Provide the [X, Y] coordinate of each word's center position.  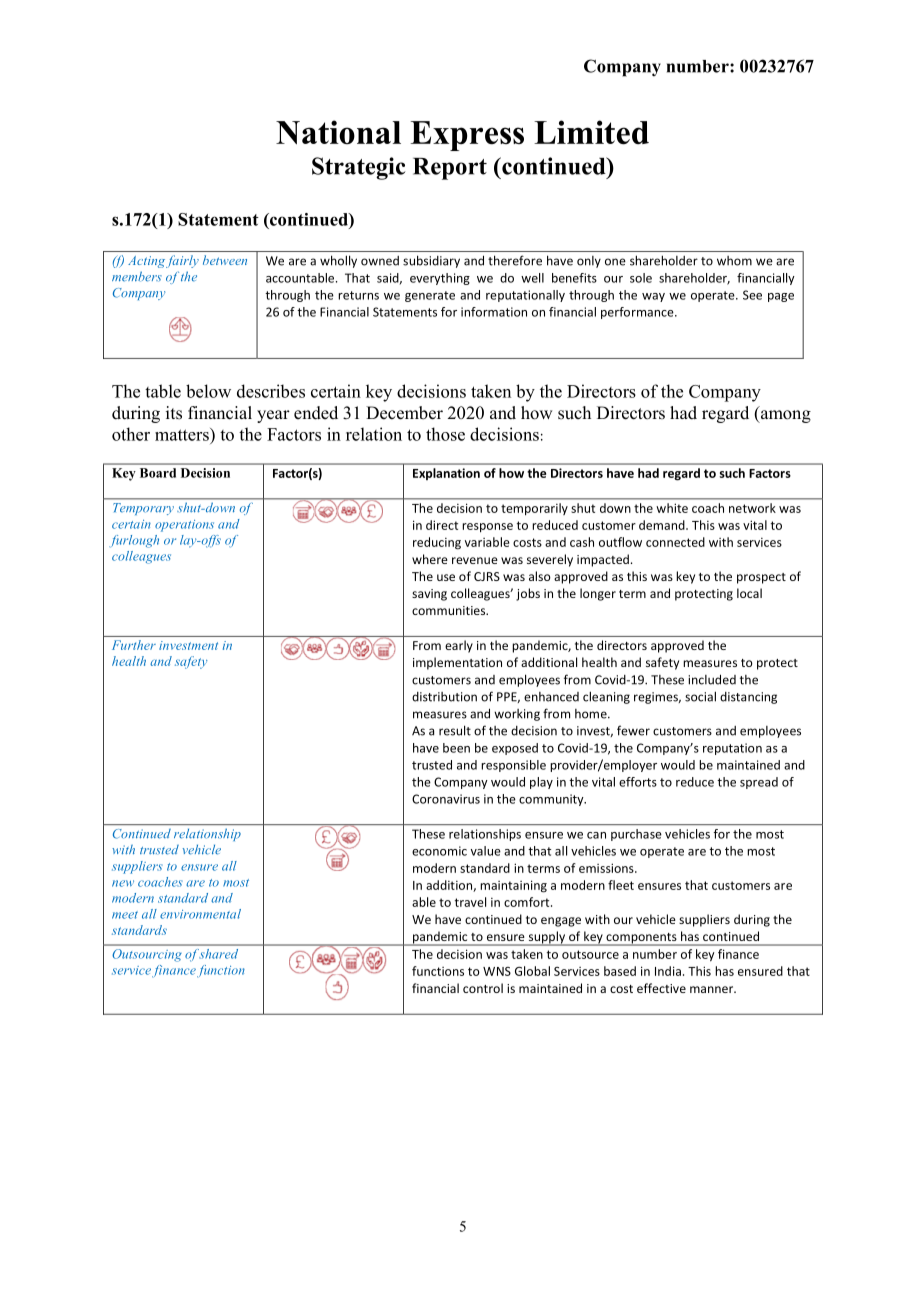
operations [184, 526]
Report [450, 169]
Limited [591, 132]
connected [675, 542]
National [338, 132]
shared [219, 953]
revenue [475, 560]
